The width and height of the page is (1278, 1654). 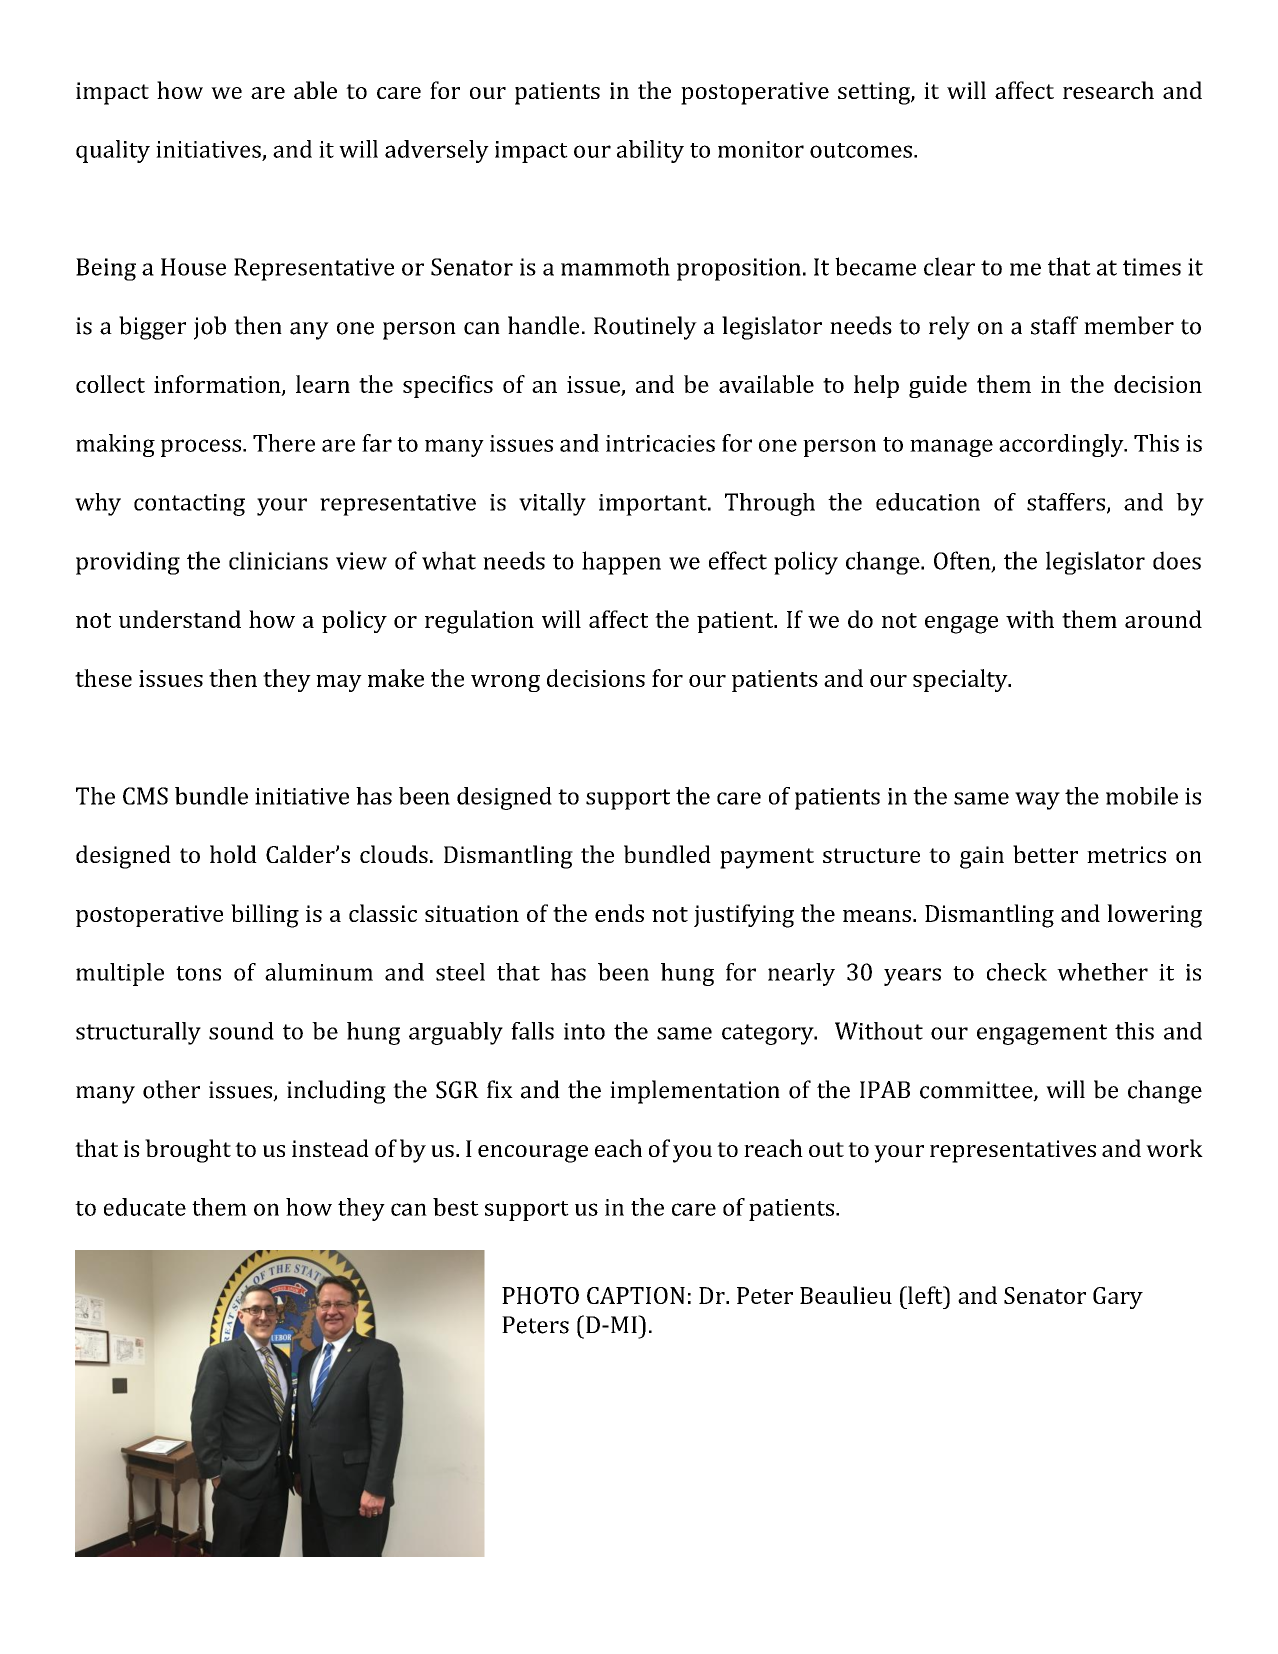 What do you see at coordinates (1017, 972) in the page?
I see `check` at bounding box center [1017, 972].
